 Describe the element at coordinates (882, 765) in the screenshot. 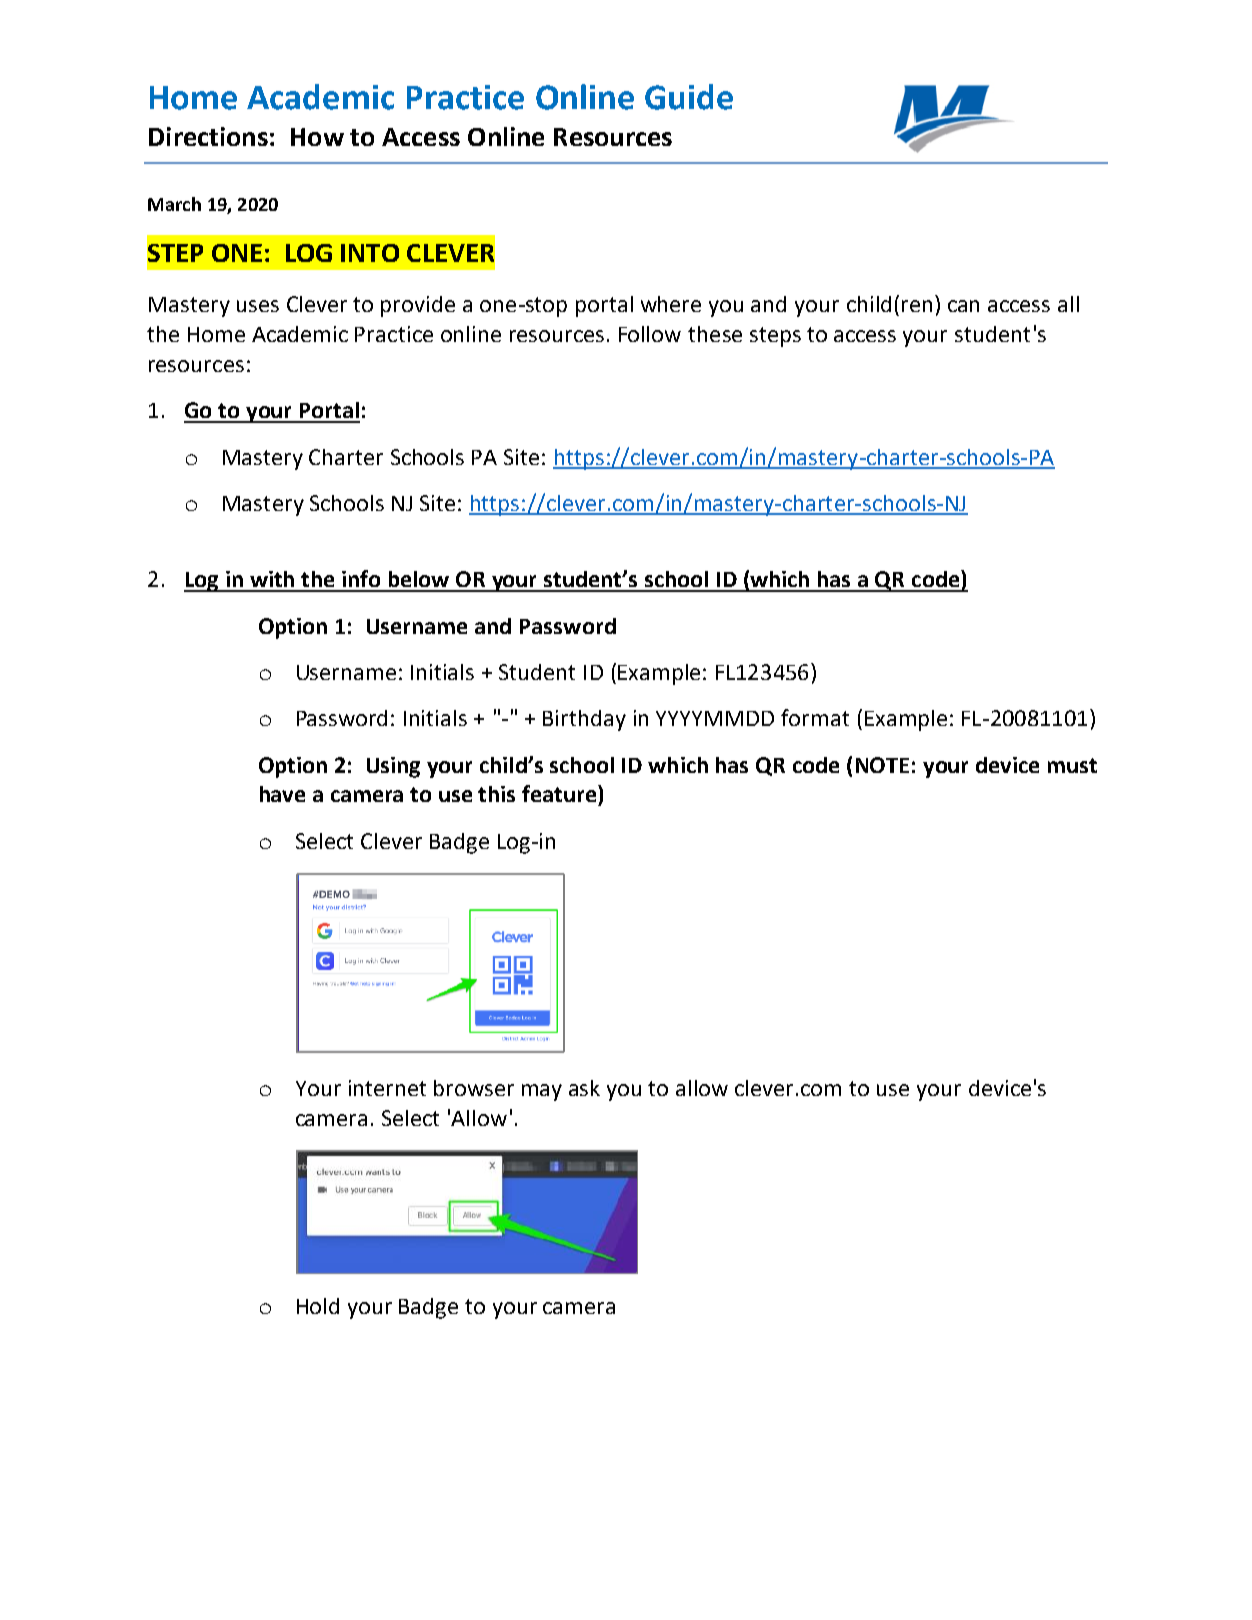

I see `NOTE` at that location.
